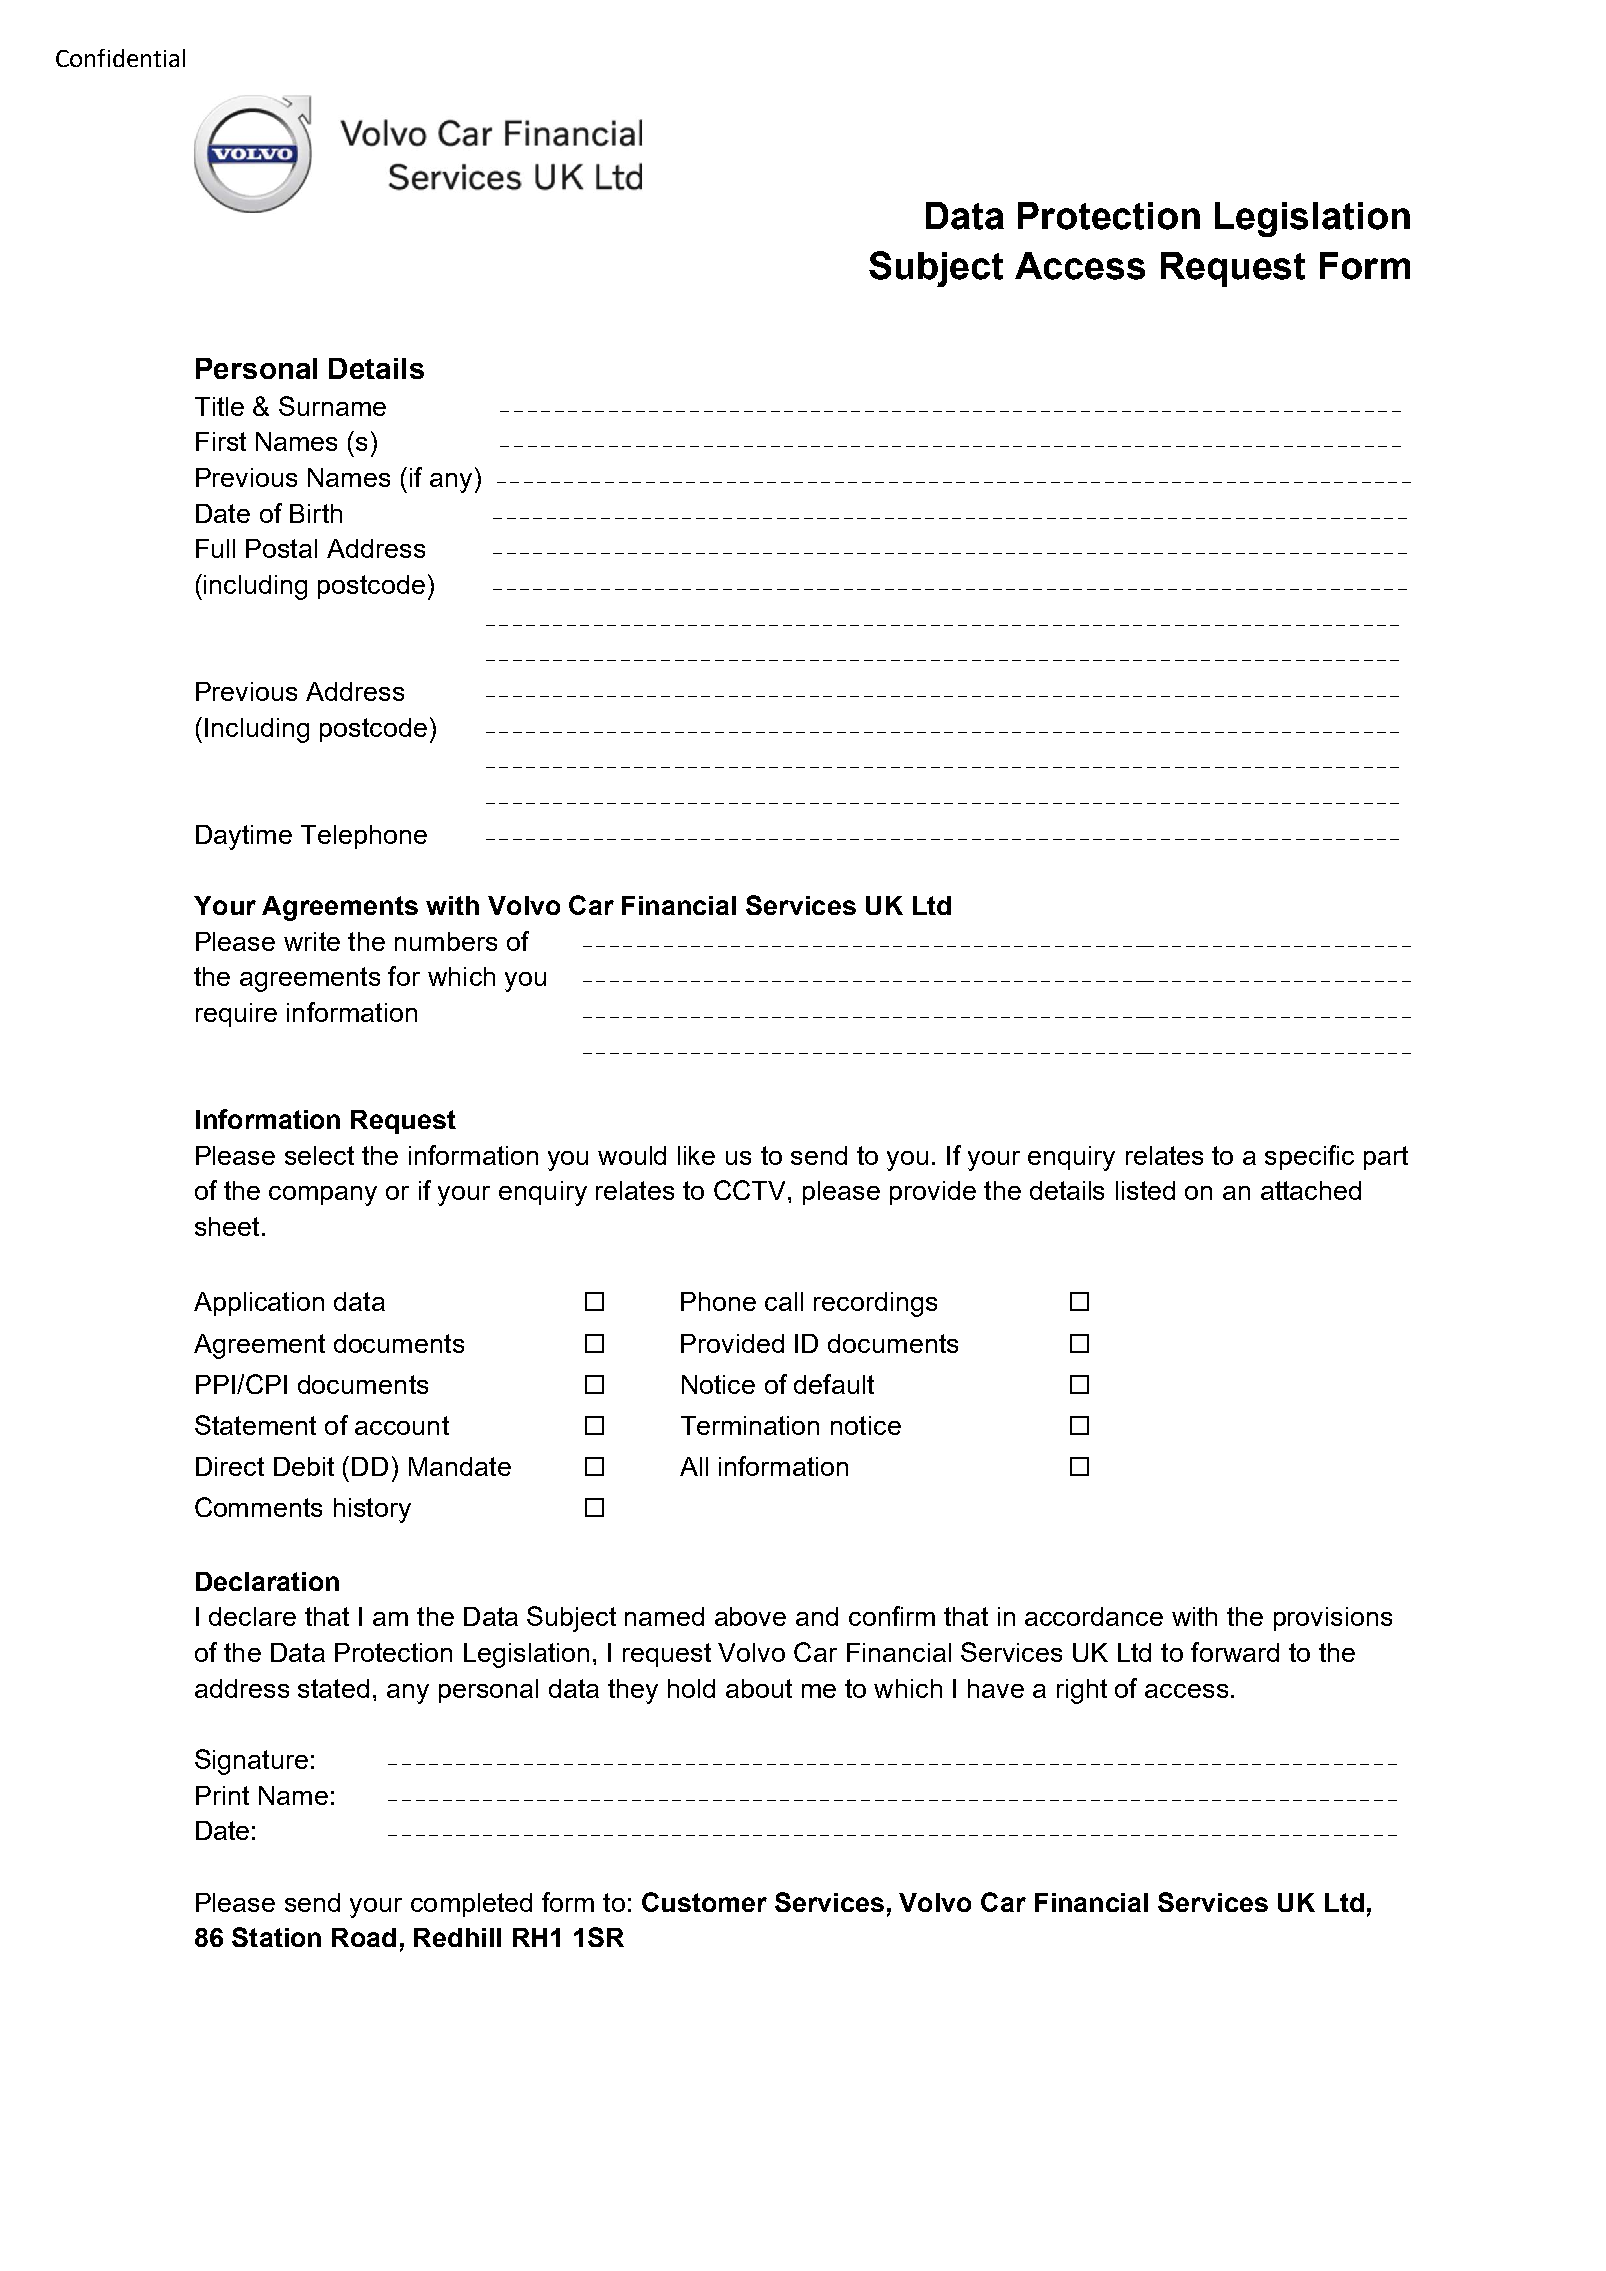 Image resolution: width=1606 pixels, height=2271 pixels. What do you see at coordinates (696, 1155) in the document?
I see `like` at bounding box center [696, 1155].
